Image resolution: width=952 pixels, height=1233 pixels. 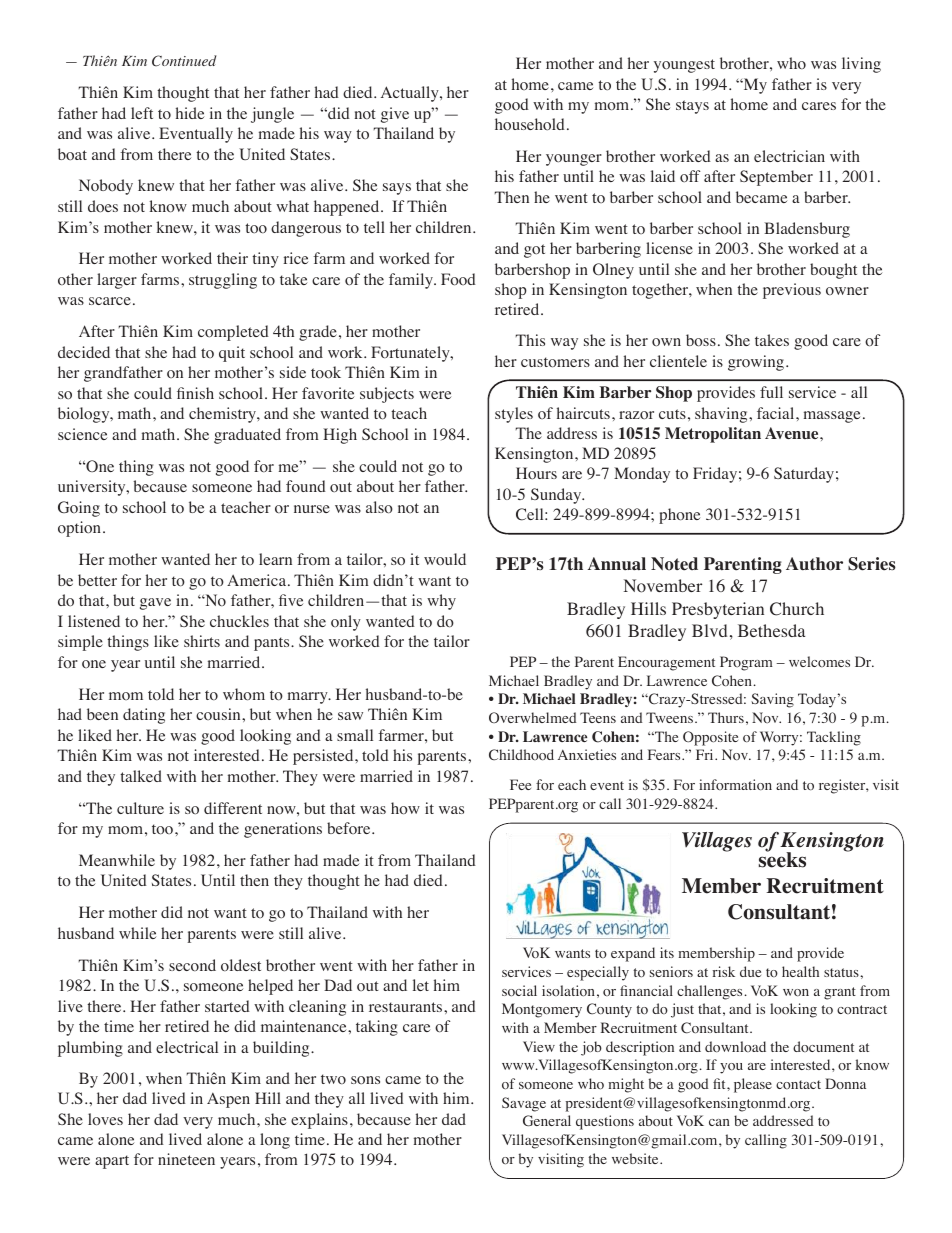 What do you see at coordinates (782, 859) in the screenshot?
I see `seeks` at bounding box center [782, 859].
